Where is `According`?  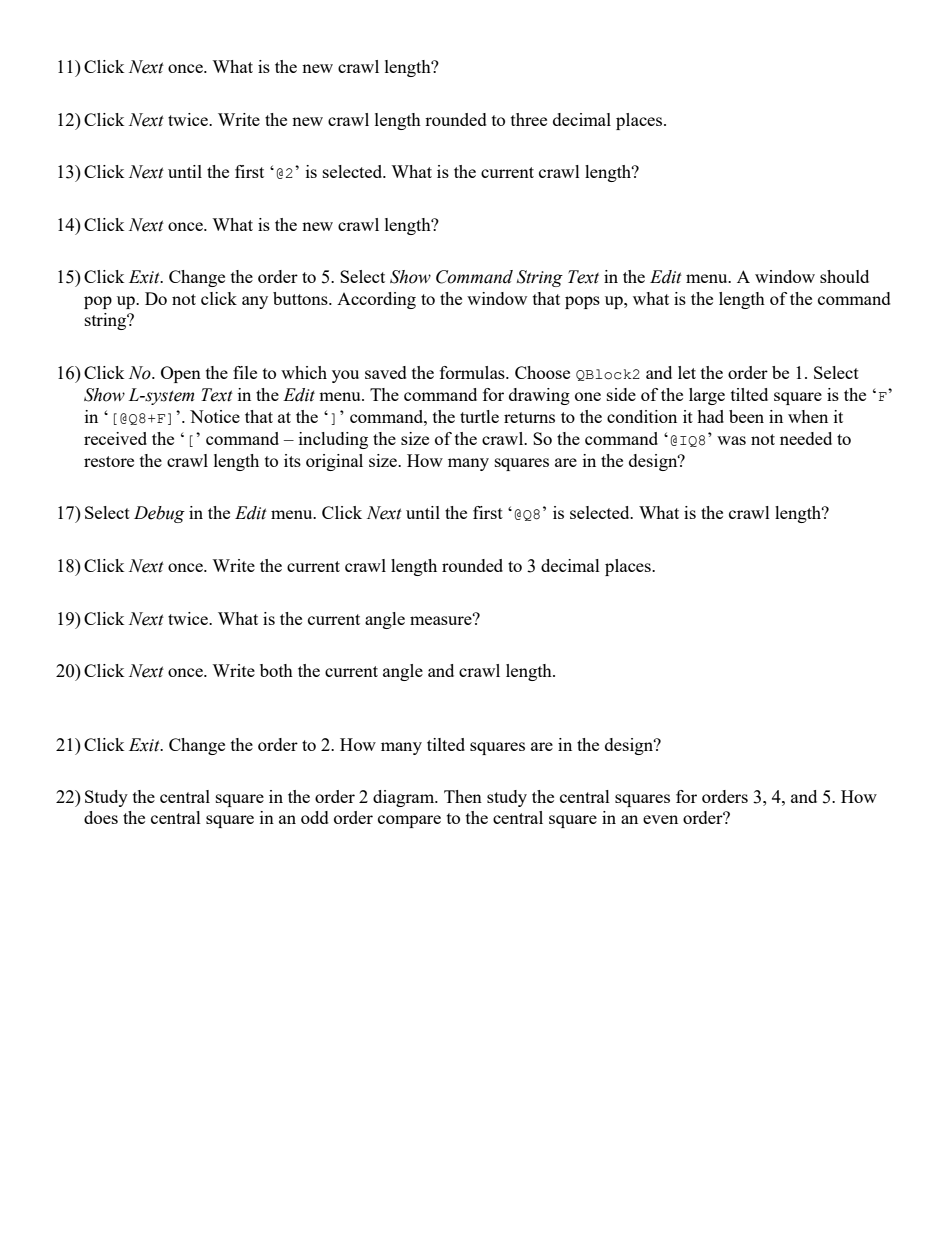 According is located at coordinates (376, 300).
